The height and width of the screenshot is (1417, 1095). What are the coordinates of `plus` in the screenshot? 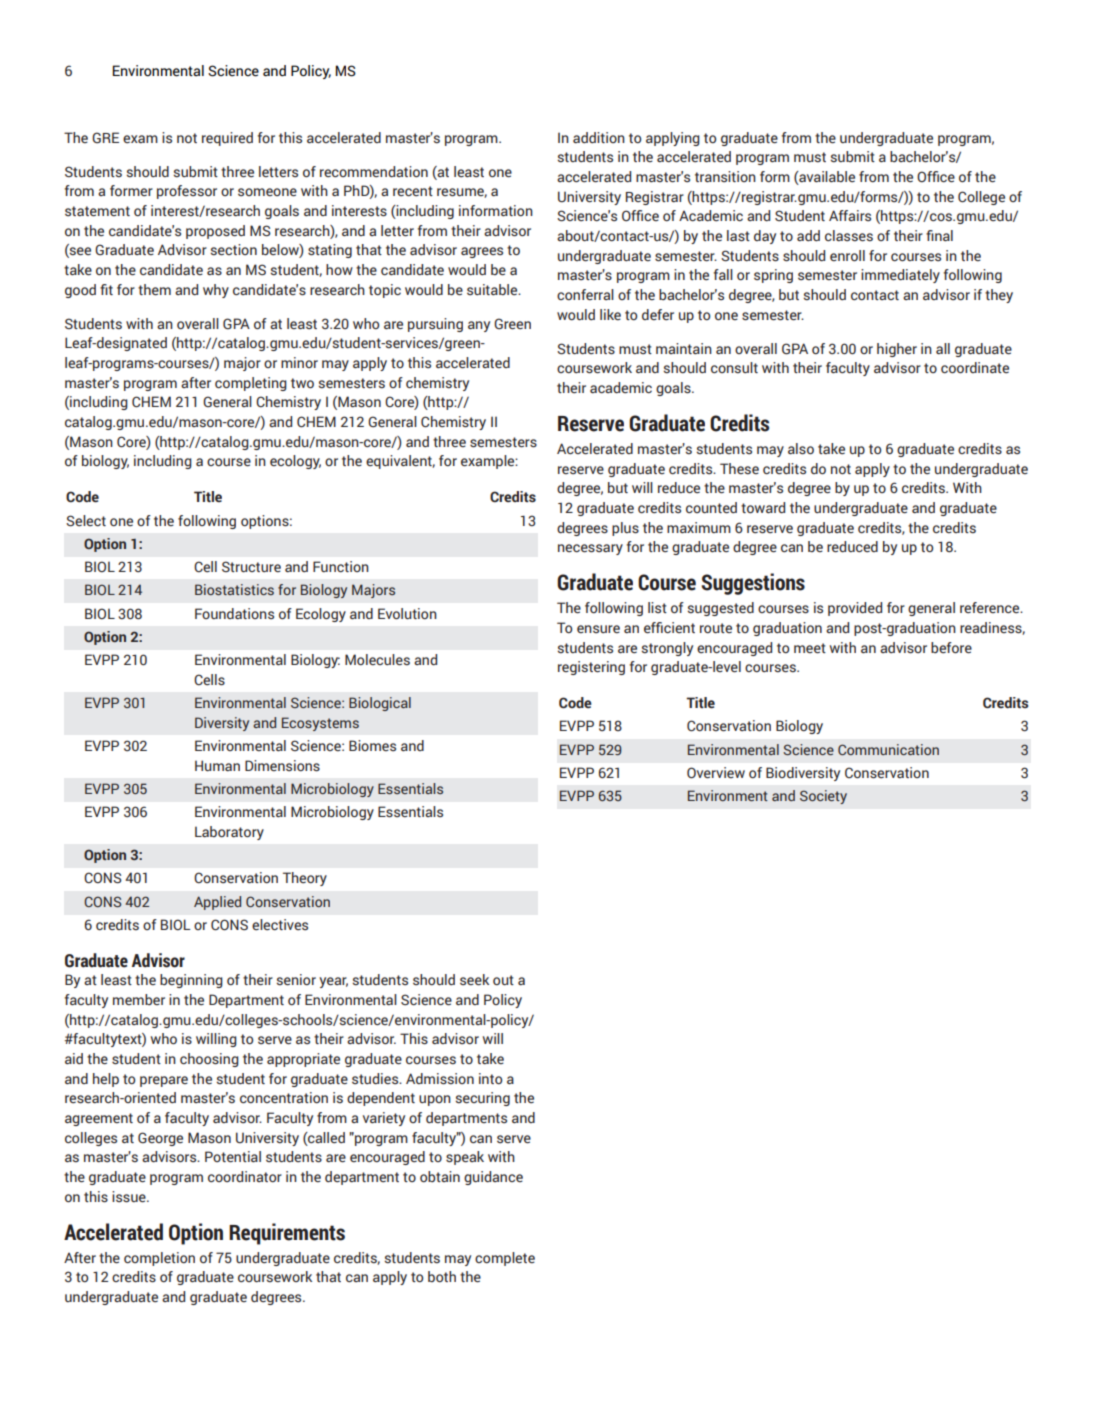 It's located at (625, 529).
